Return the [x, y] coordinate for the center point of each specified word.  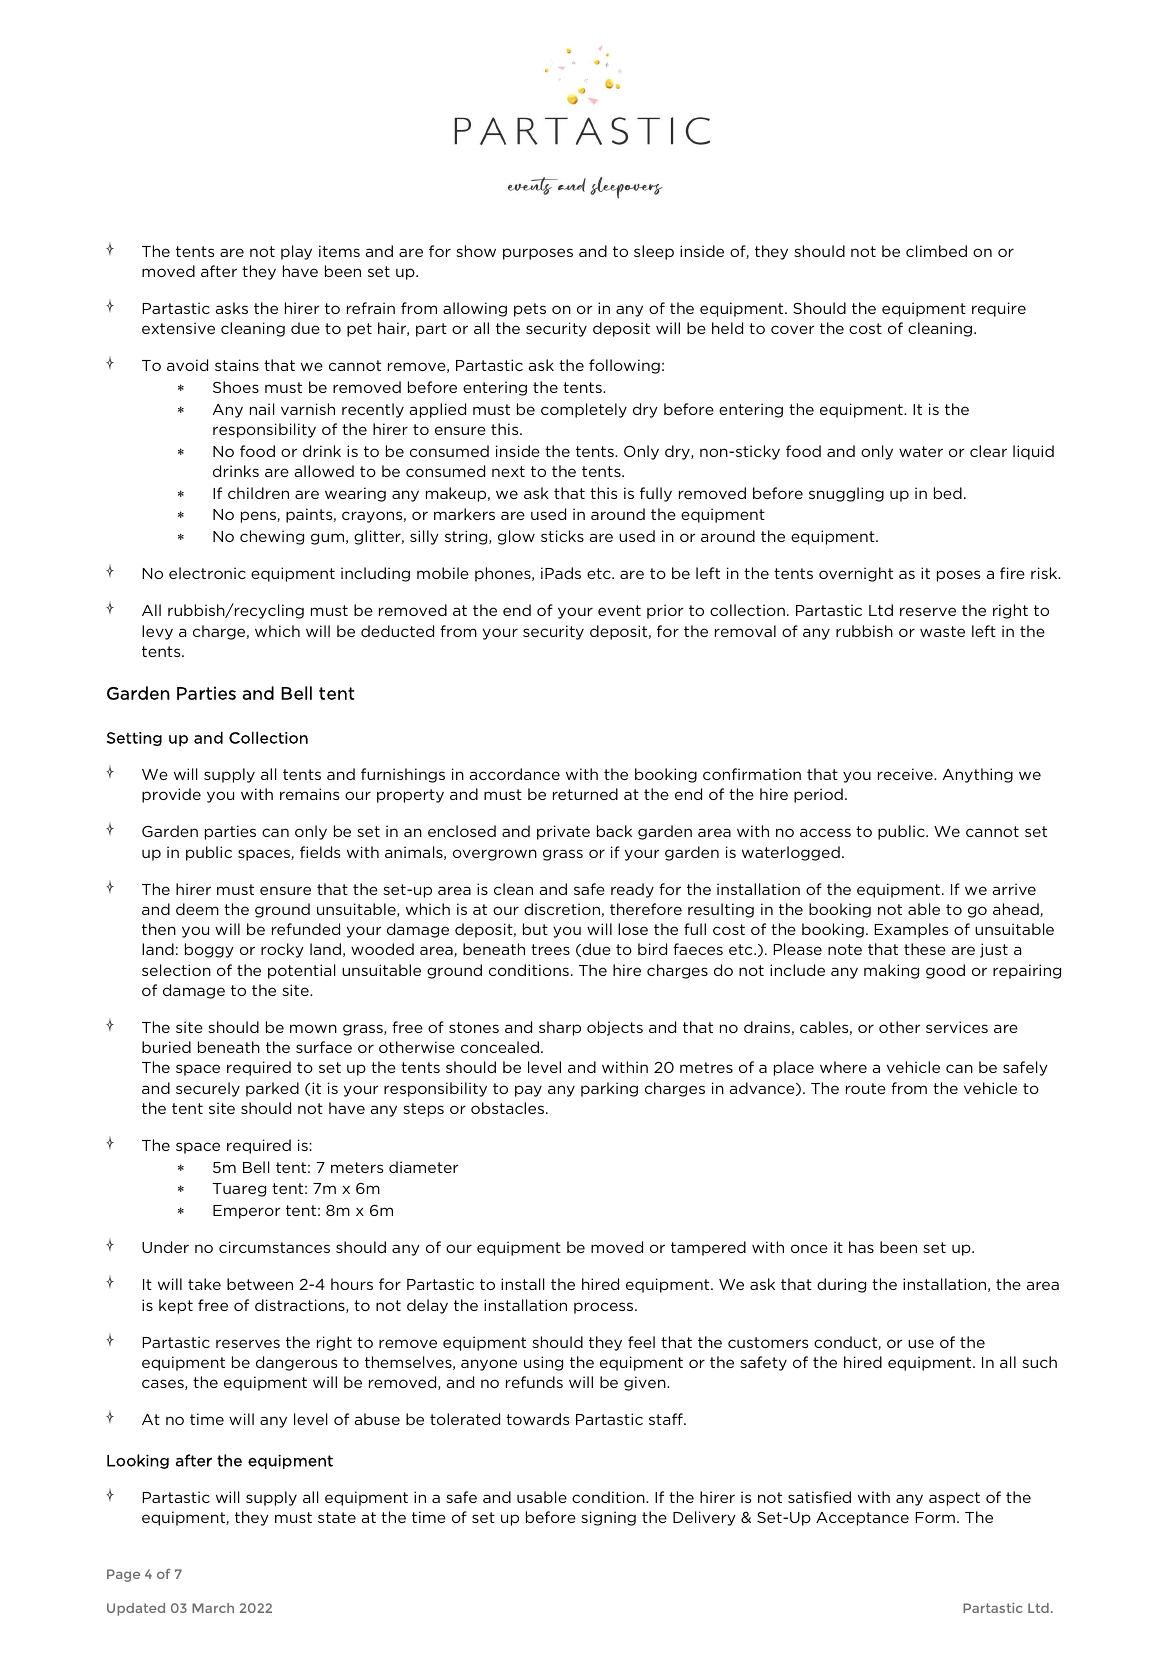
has [861, 1247]
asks [231, 308]
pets [530, 310]
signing [608, 1518]
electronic [207, 573]
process [605, 1308]
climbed [936, 251]
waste [942, 631]
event [619, 610]
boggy [209, 950]
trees [550, 949]
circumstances [274, 1247]
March [213, 1608]
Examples [911, 930]
